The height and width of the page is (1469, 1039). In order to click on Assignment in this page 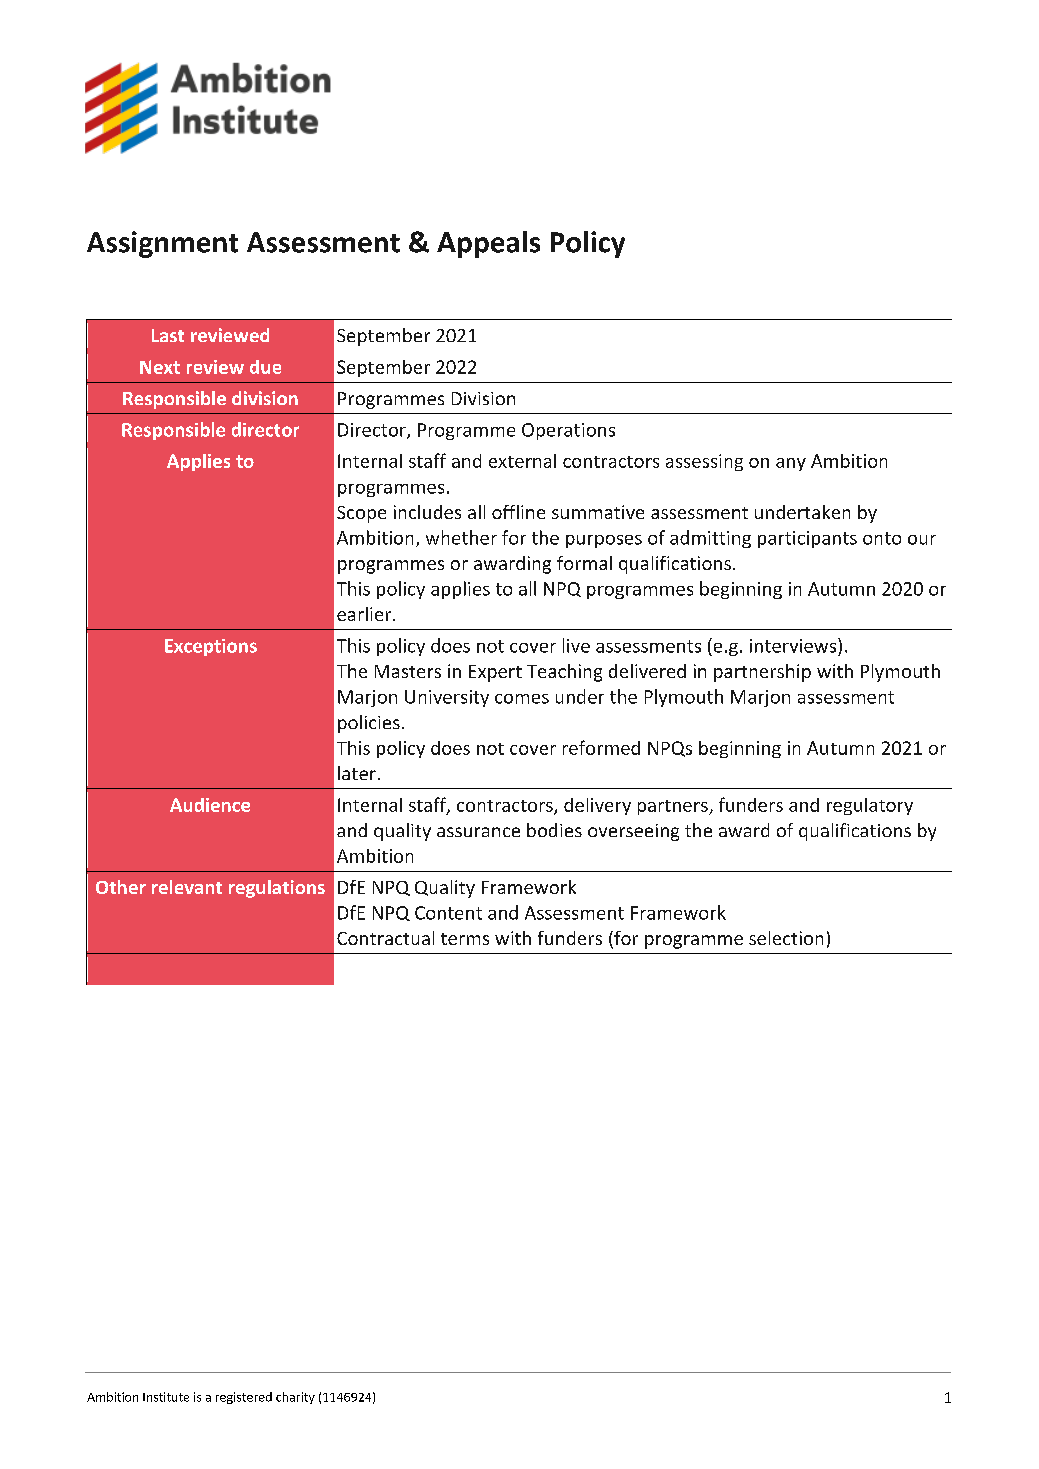, I will do `click(162, 244)`.
